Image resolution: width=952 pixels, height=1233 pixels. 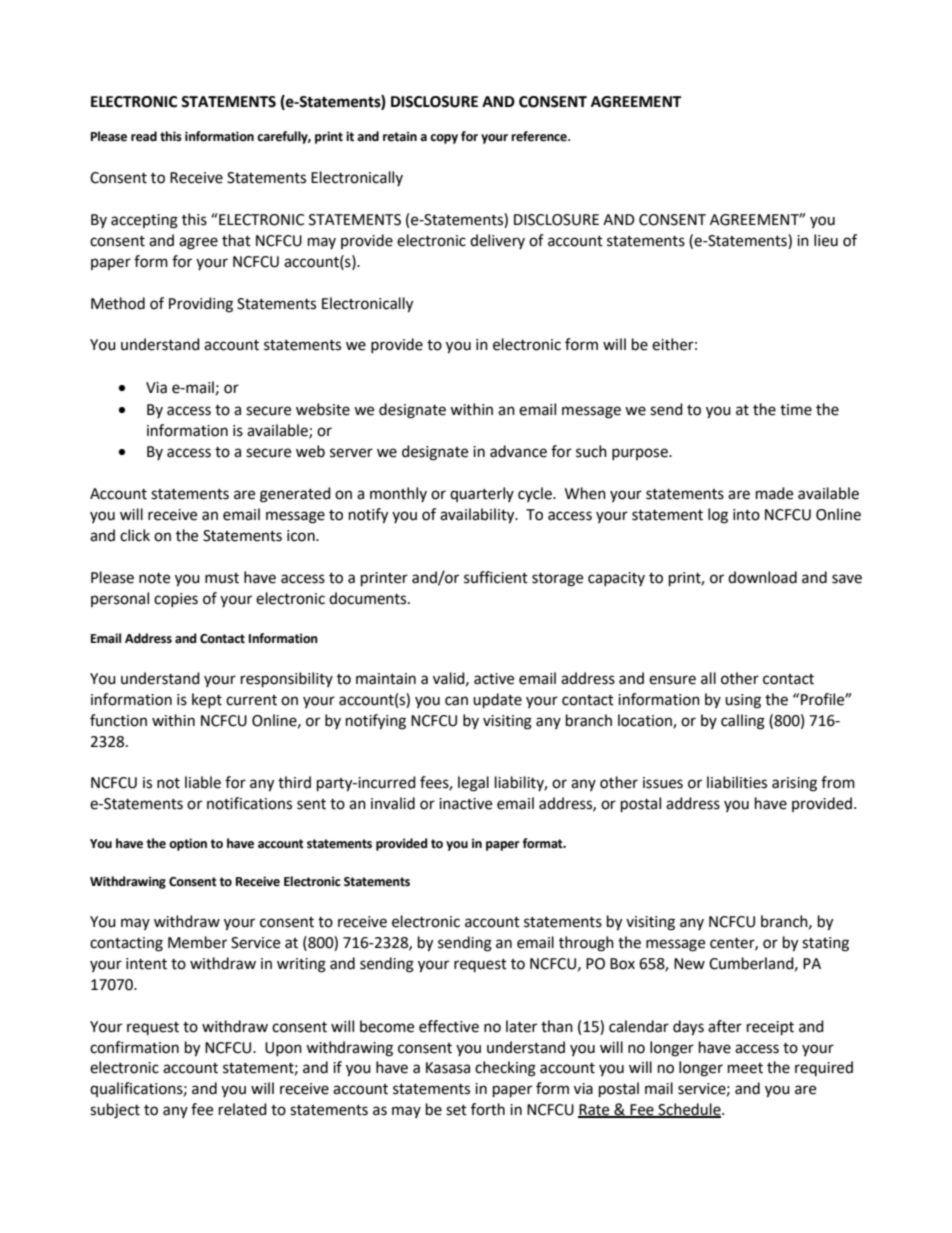 I want to click on lieu, so click(x=826, y=240).
